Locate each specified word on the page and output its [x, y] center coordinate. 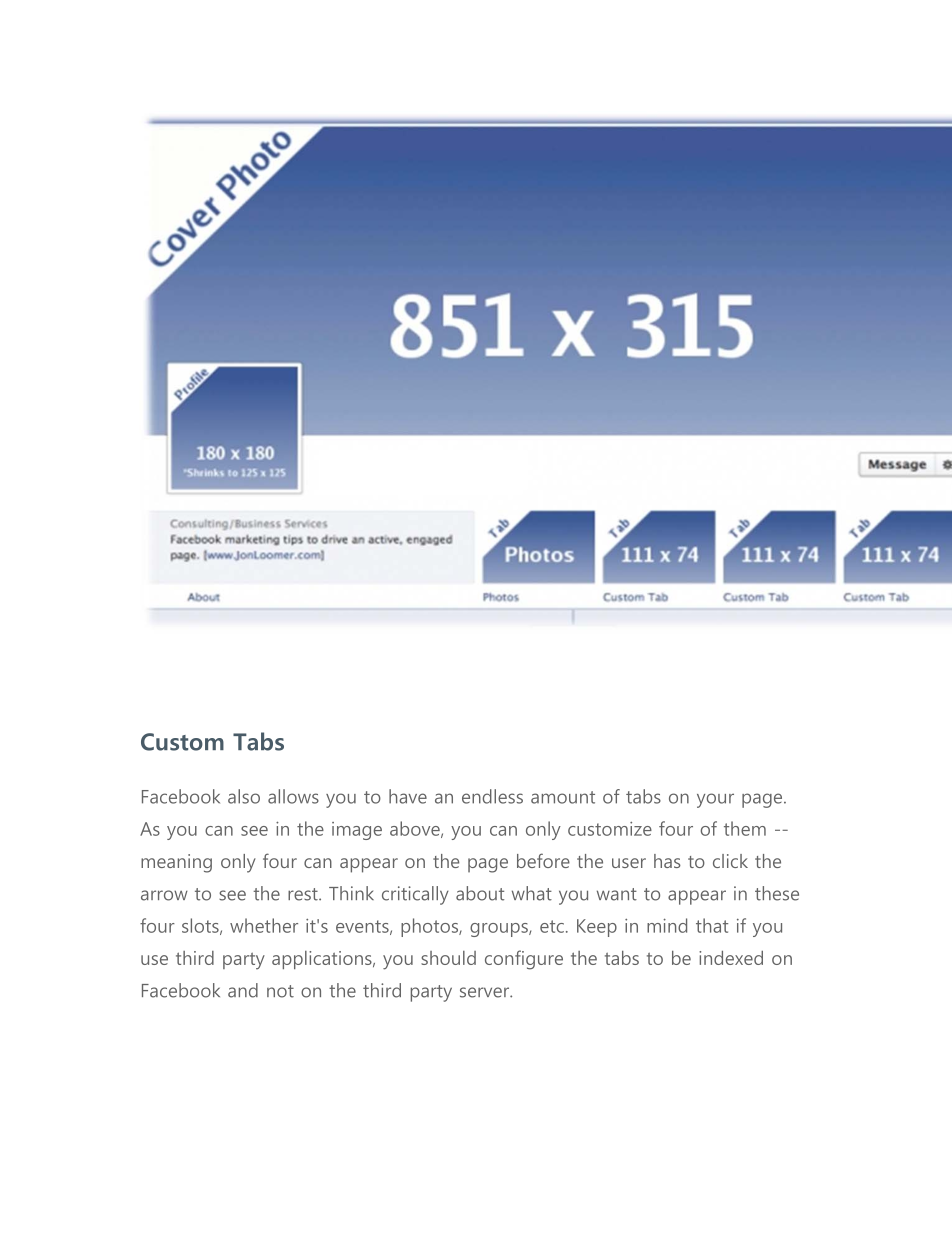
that [712, 925]
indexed [731, 958]
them [745, 828]
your [715, 800]
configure [524, 960]
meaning [176, 863]
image [357, 831]
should [448, 958]
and [243, 990]
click [730, 861]
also [244, 796]
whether [264, 925]
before [543, 860]
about [480, 893]
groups [500, 930]
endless [492, 796]
